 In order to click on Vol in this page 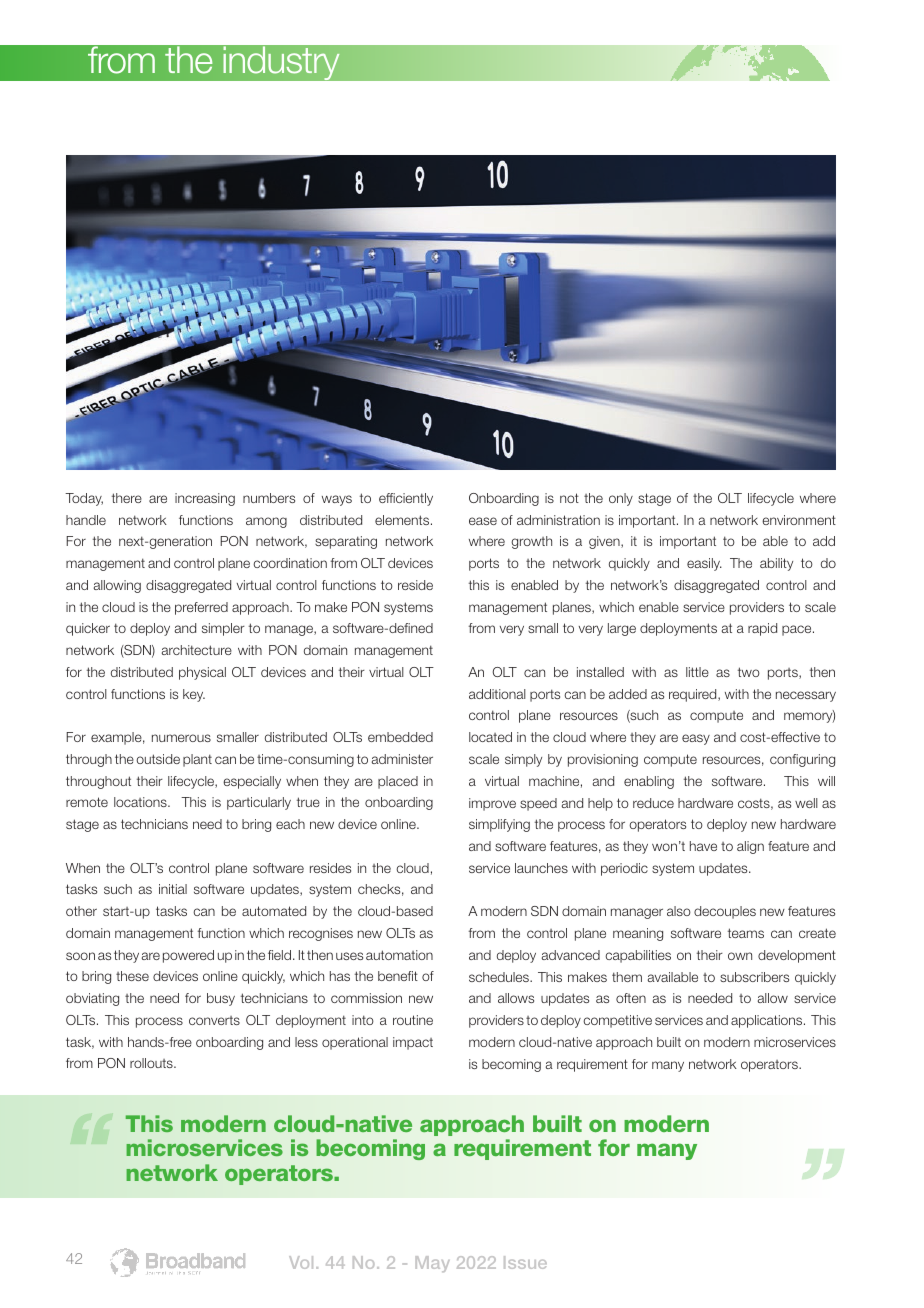, I will do `click(301, 1262)`.
